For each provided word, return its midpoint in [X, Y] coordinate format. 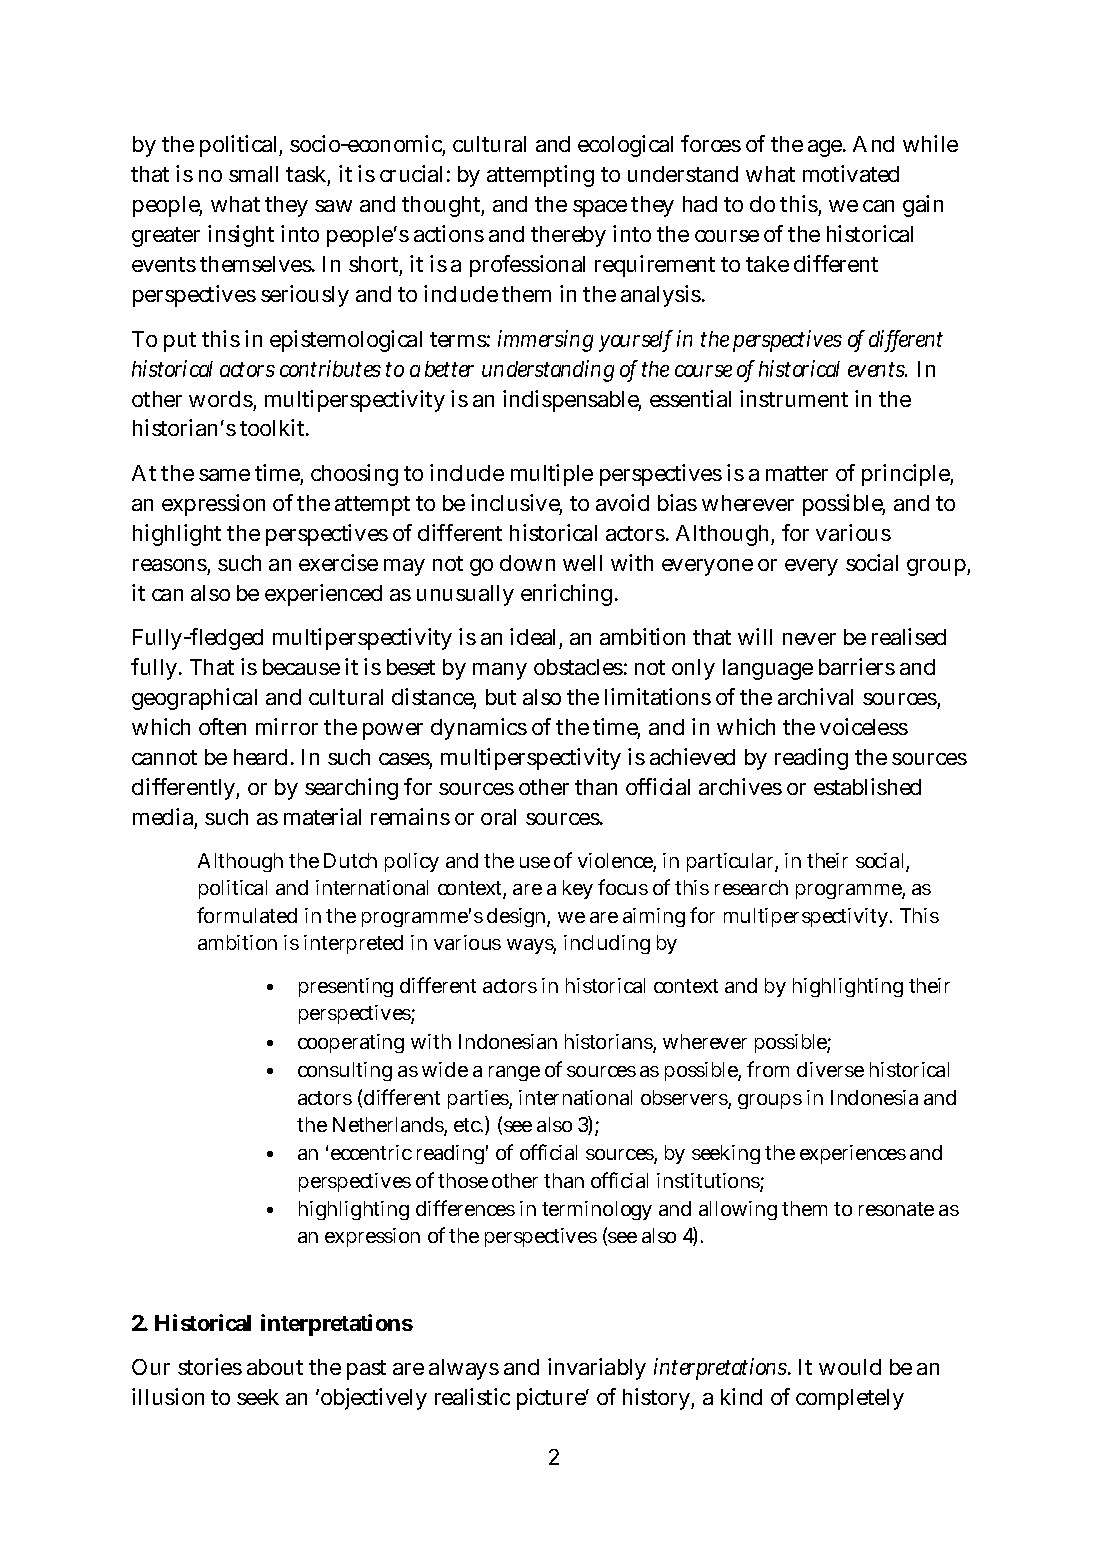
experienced [323, 595]
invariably [597, 1369]
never [809, 639]
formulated [247, 915]
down [527, 563]
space [600, 208]
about [275, 1367]
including [607, 944]
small [253, 174]
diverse [830, 1069]
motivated [851, 173]
